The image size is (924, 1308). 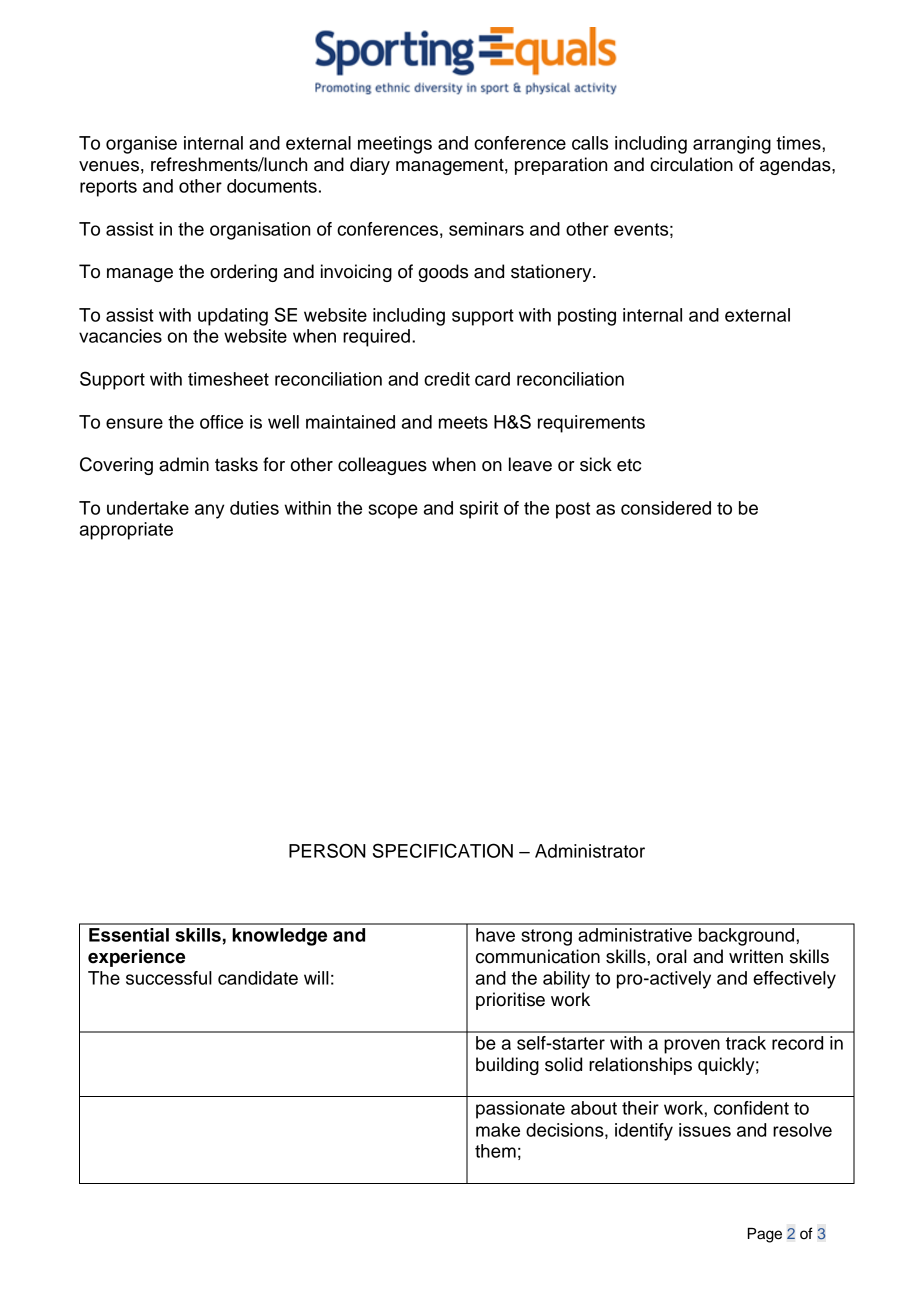 What do you see at coordinates (666, 508) in the screenshot?
I see `considered` at bounding box center [666, 508].
